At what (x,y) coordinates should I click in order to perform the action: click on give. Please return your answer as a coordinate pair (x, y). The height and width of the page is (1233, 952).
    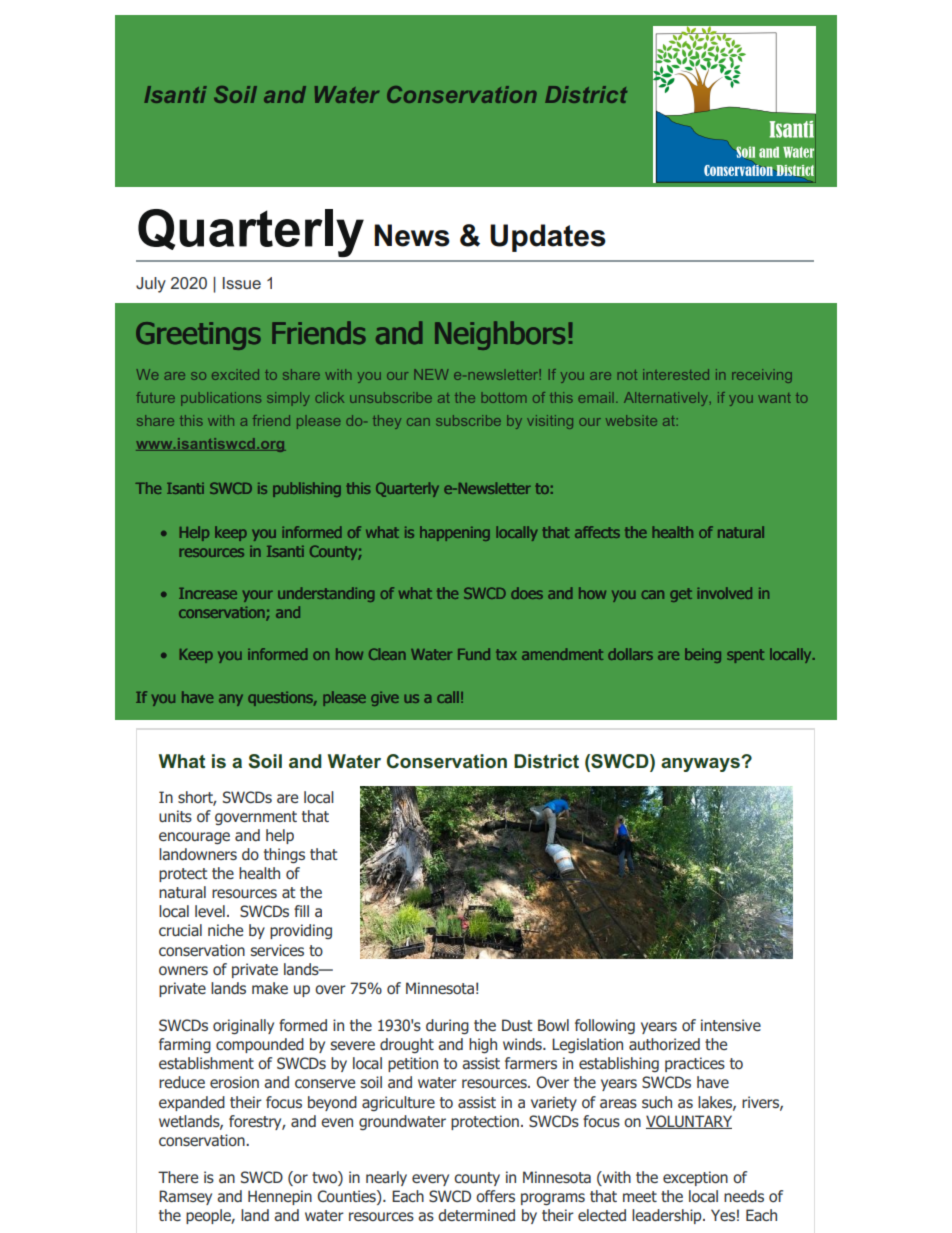
    Looking at the image, I should click on (385, 699).
